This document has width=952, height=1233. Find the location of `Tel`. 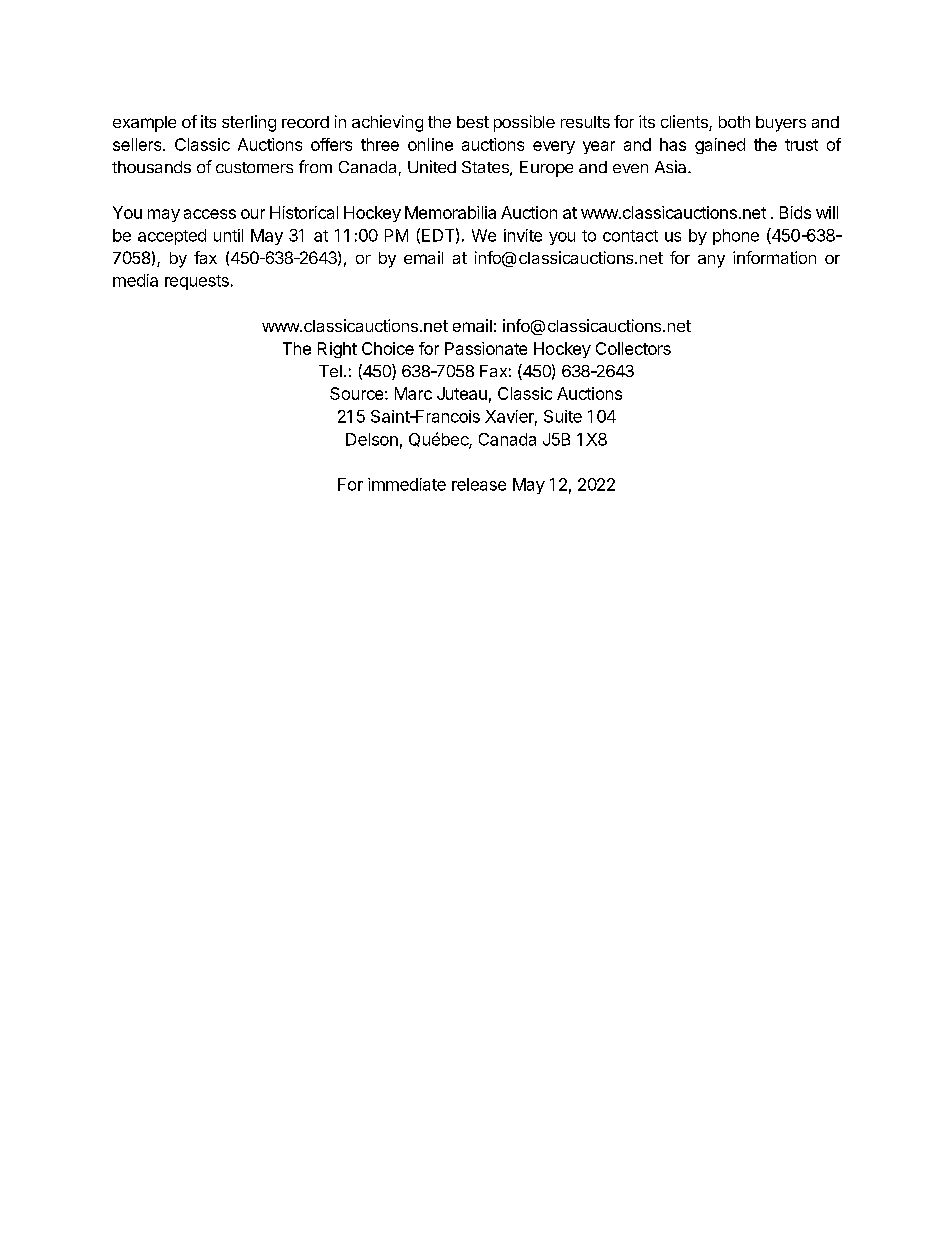

Tel is located at coordinates (330, 371).
